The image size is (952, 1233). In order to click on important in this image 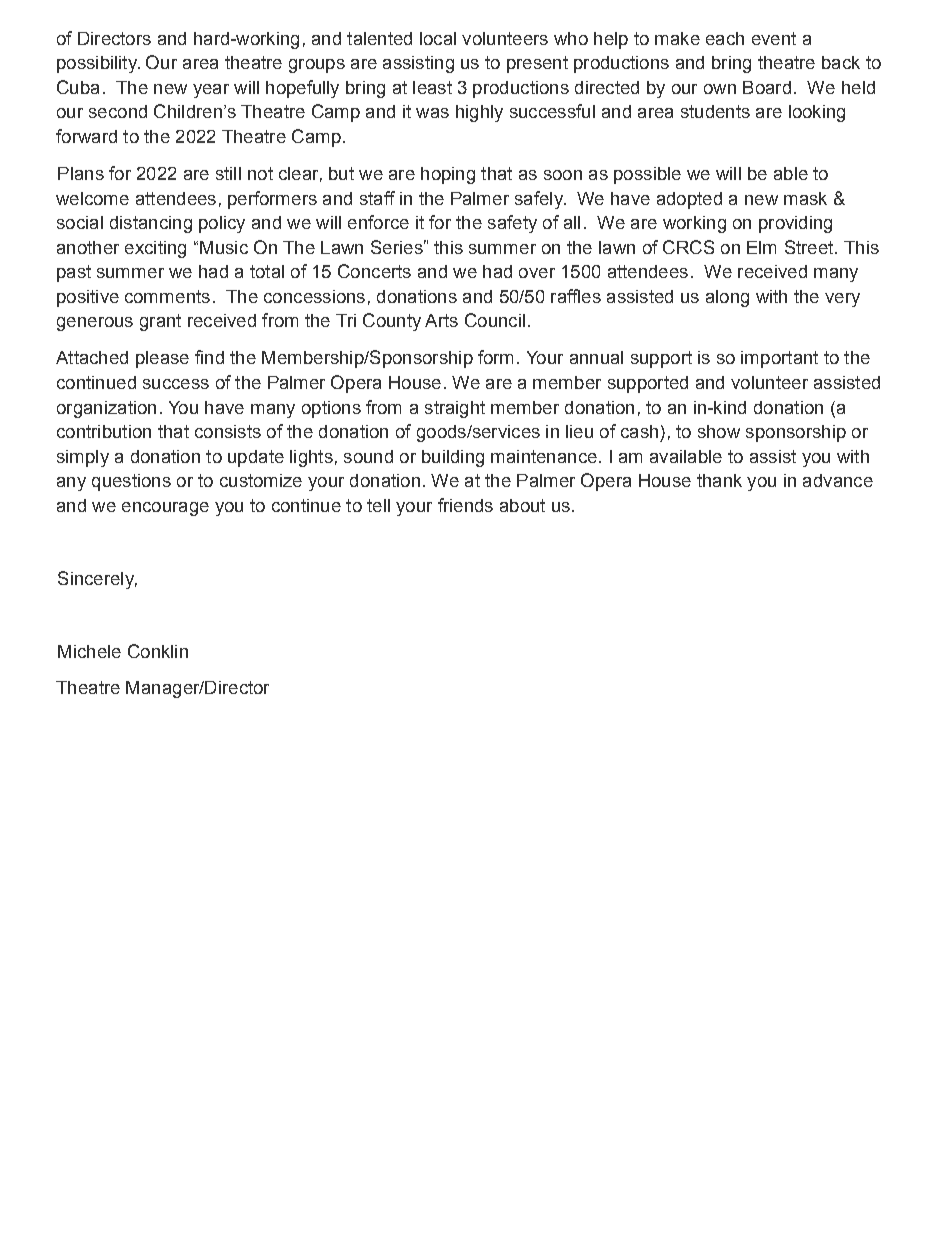, I will do `click(779, 359)`.
